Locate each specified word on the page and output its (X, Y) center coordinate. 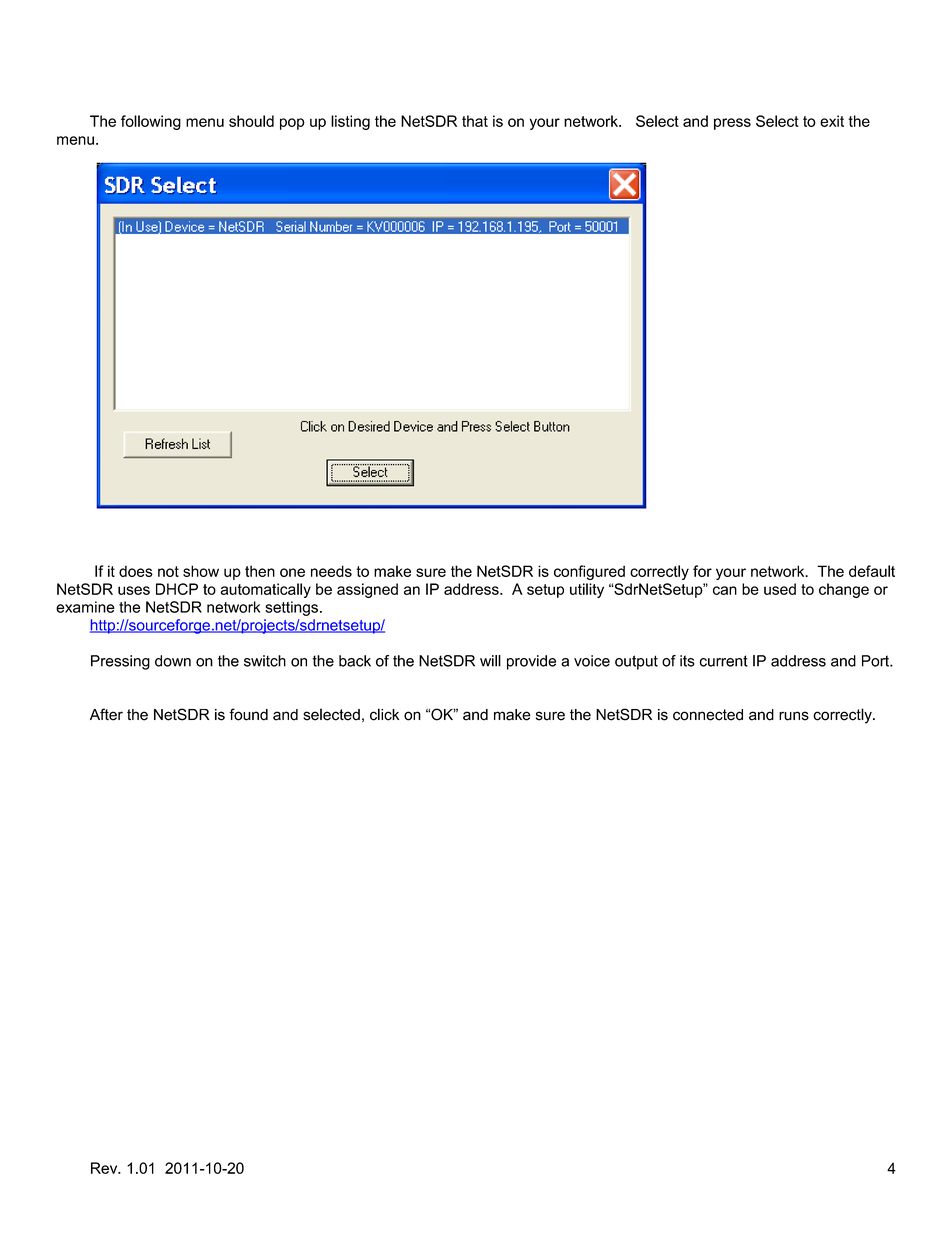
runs (794, 716)
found (248, 714)
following (151, 122)
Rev (105, 1168)
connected (708, 715)
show (201, 571)
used (780, 589)
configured (589, 572)
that (475, 121)
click (384, 714)
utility (587, 590)
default (872, 571)
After (106, 714)
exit (832, 121)
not (168, 571)
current (723, 661)
